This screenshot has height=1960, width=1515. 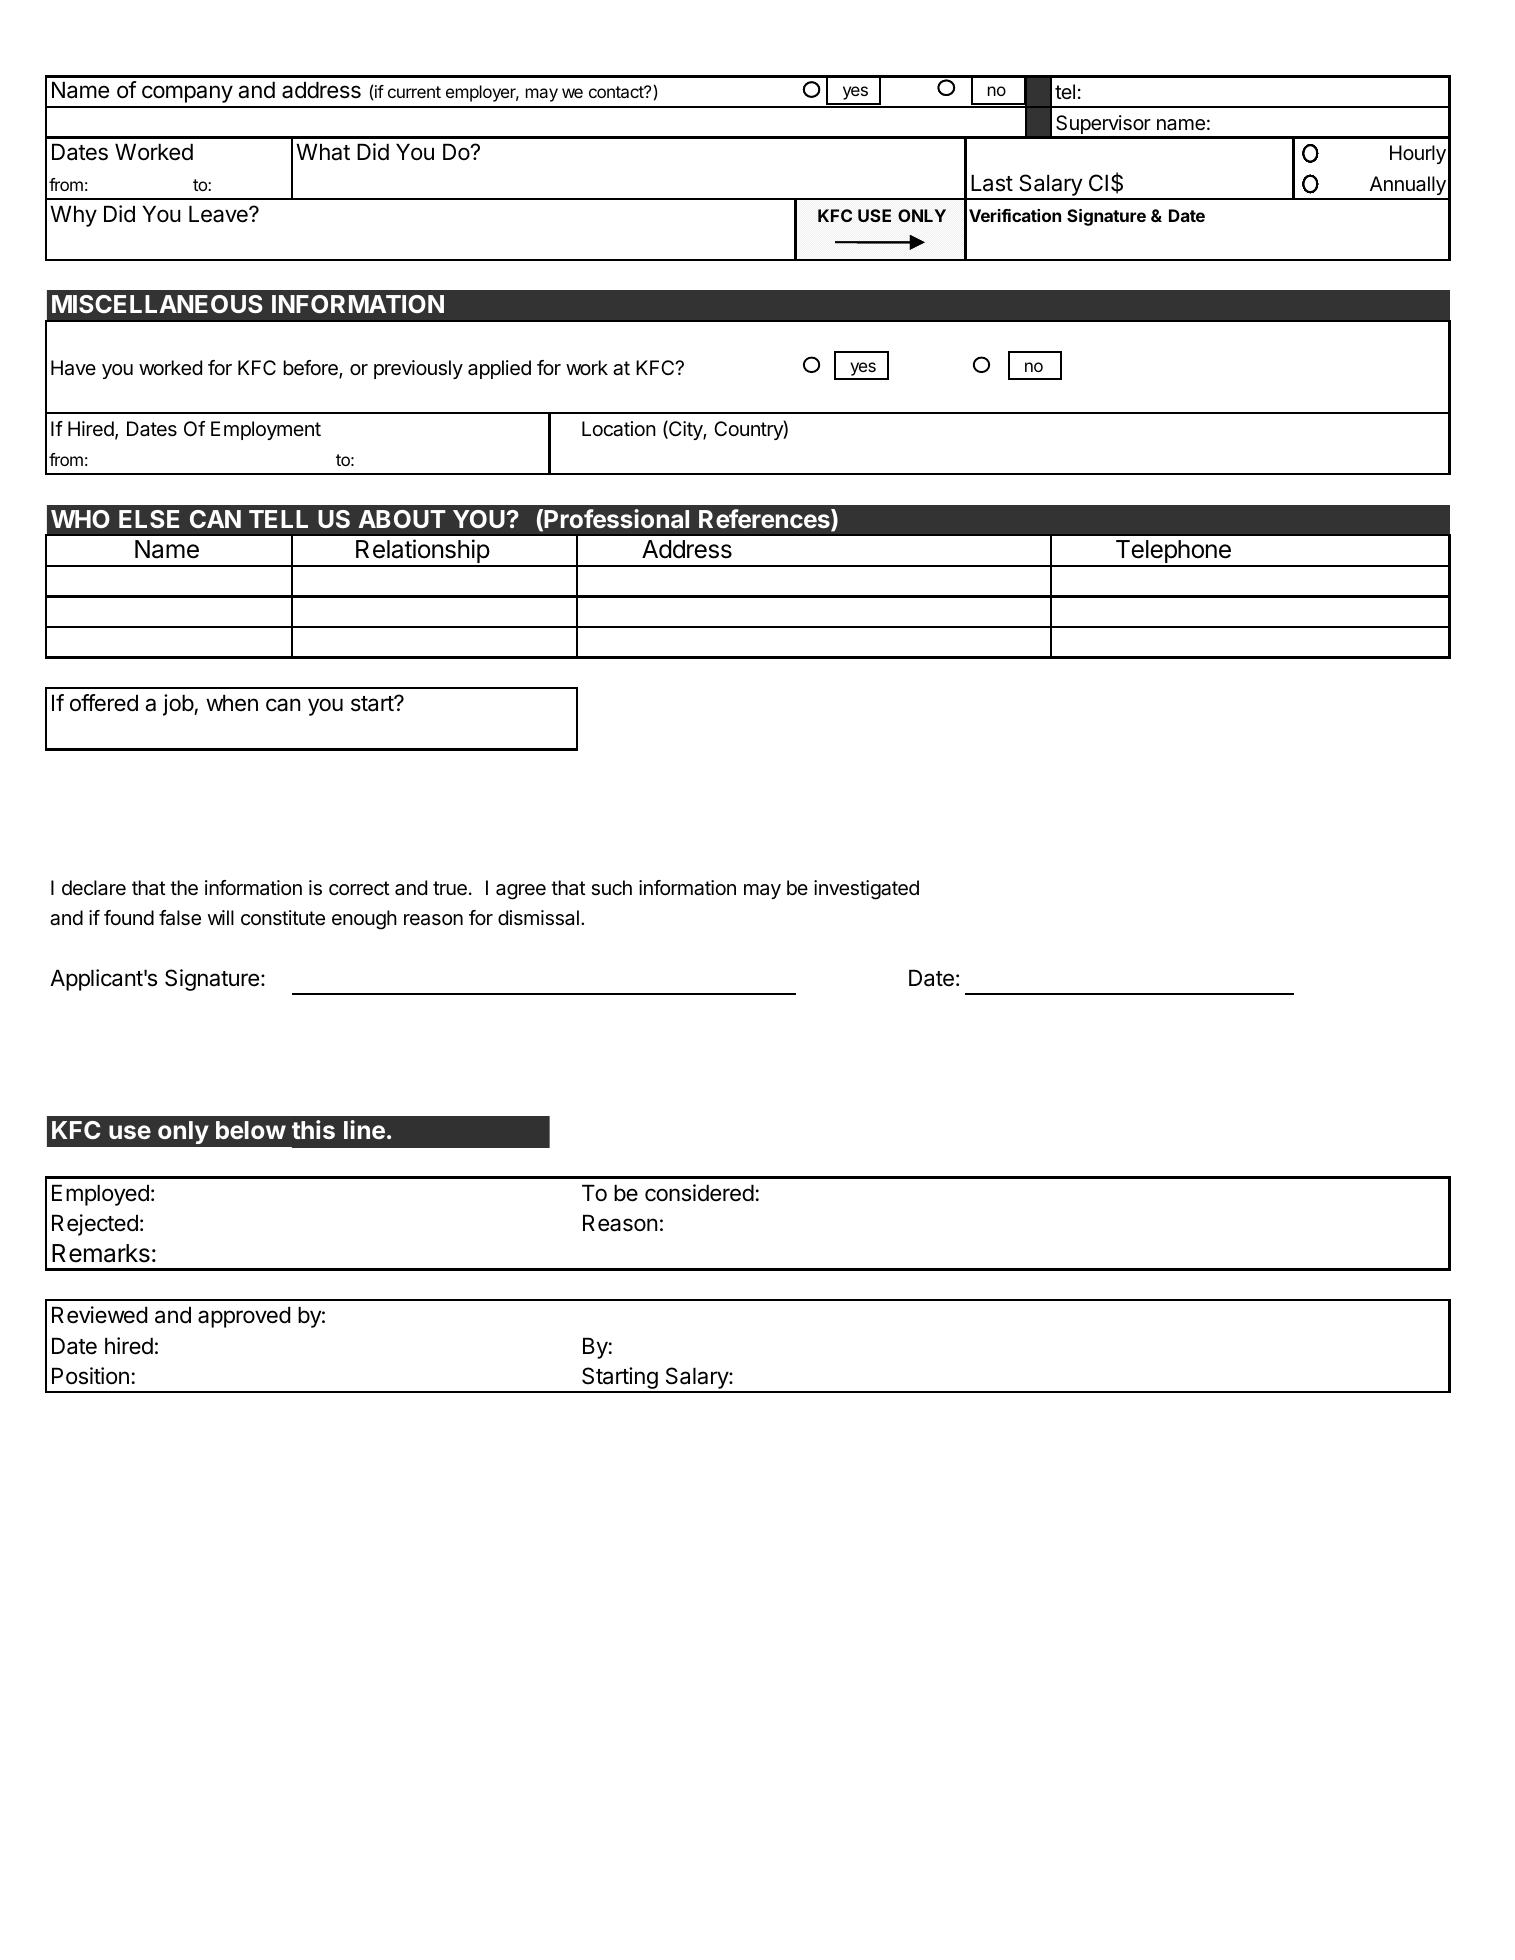 I want to click on Last, so click(x=992, y=183).
